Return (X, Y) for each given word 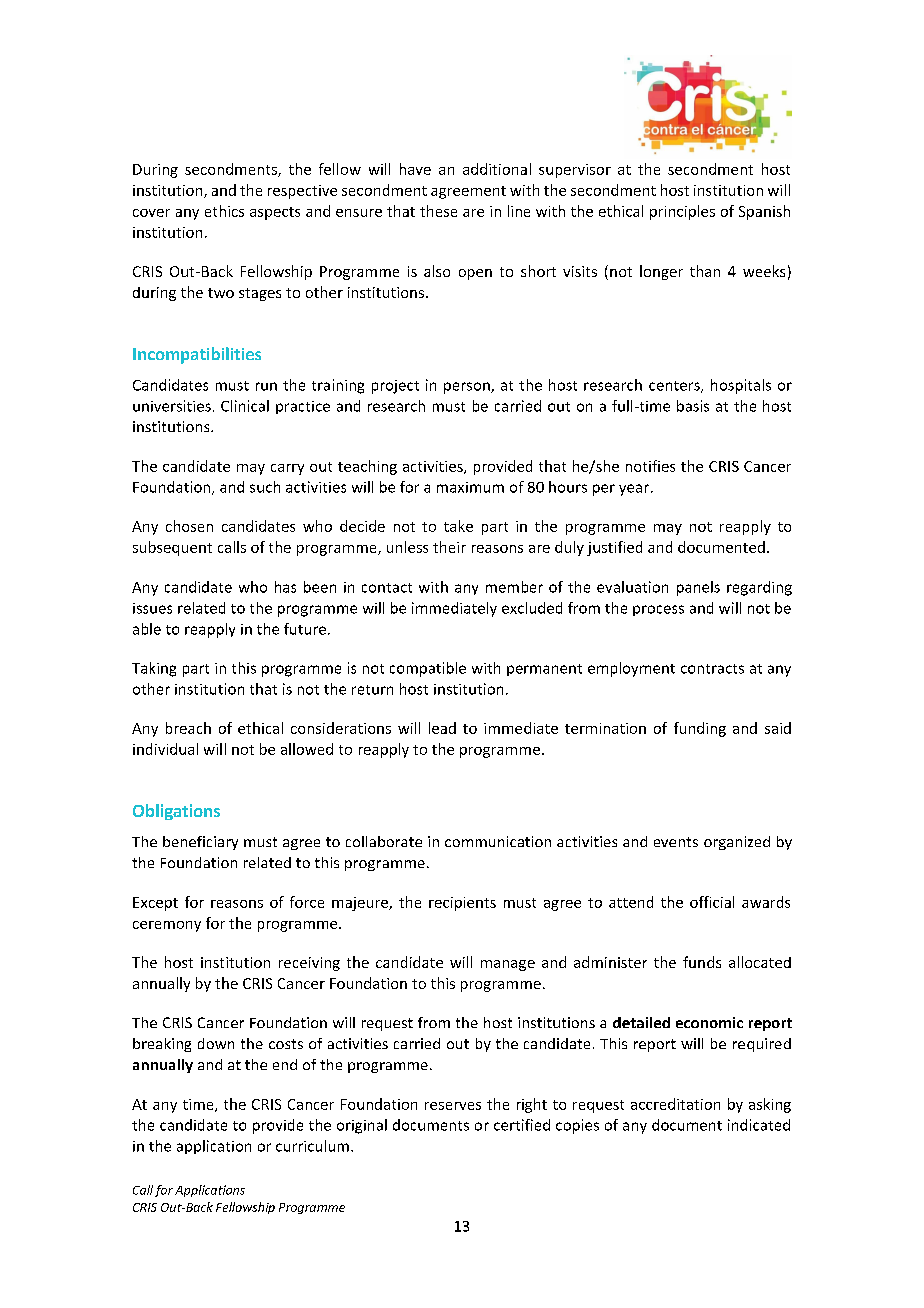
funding (700, 729)
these (438, 211)
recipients (462, 904)
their (449, 547)
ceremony (167, 926)
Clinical (245, 406)
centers (675, 387)
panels (698, 588)
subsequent (172, 548)
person (468, 388)
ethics (224, 211)
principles (682, 212)
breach (188, 728)
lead (442, 728)
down (216, 1043)
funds (702, 962)
